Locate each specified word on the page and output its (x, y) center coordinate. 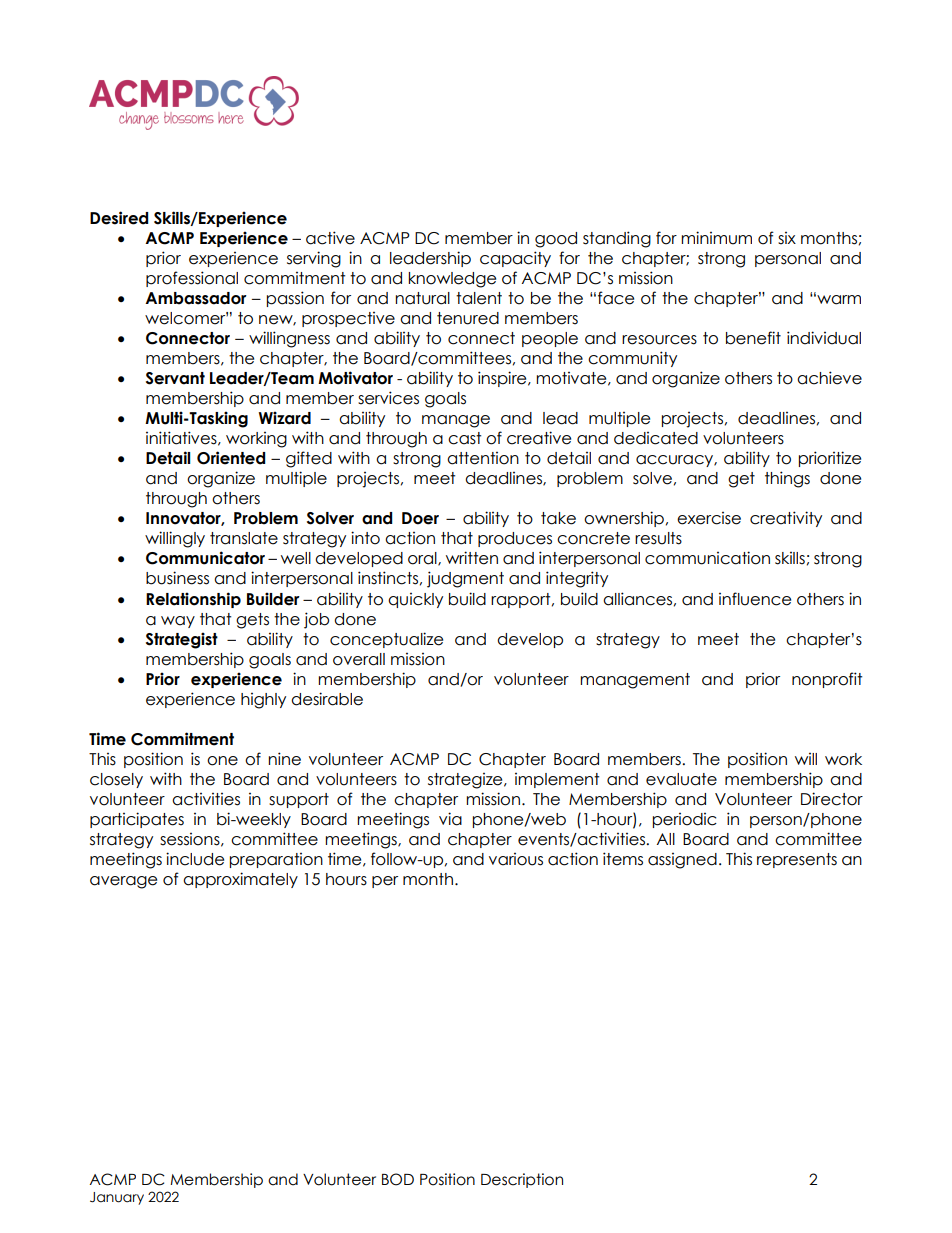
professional (192, 279)
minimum (716, 238)
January (117, 1198)
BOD (398, 1179)
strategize (466, 781)
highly (263, 701)
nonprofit (827, 680)
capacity (515, 259)
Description (522, 1180)
